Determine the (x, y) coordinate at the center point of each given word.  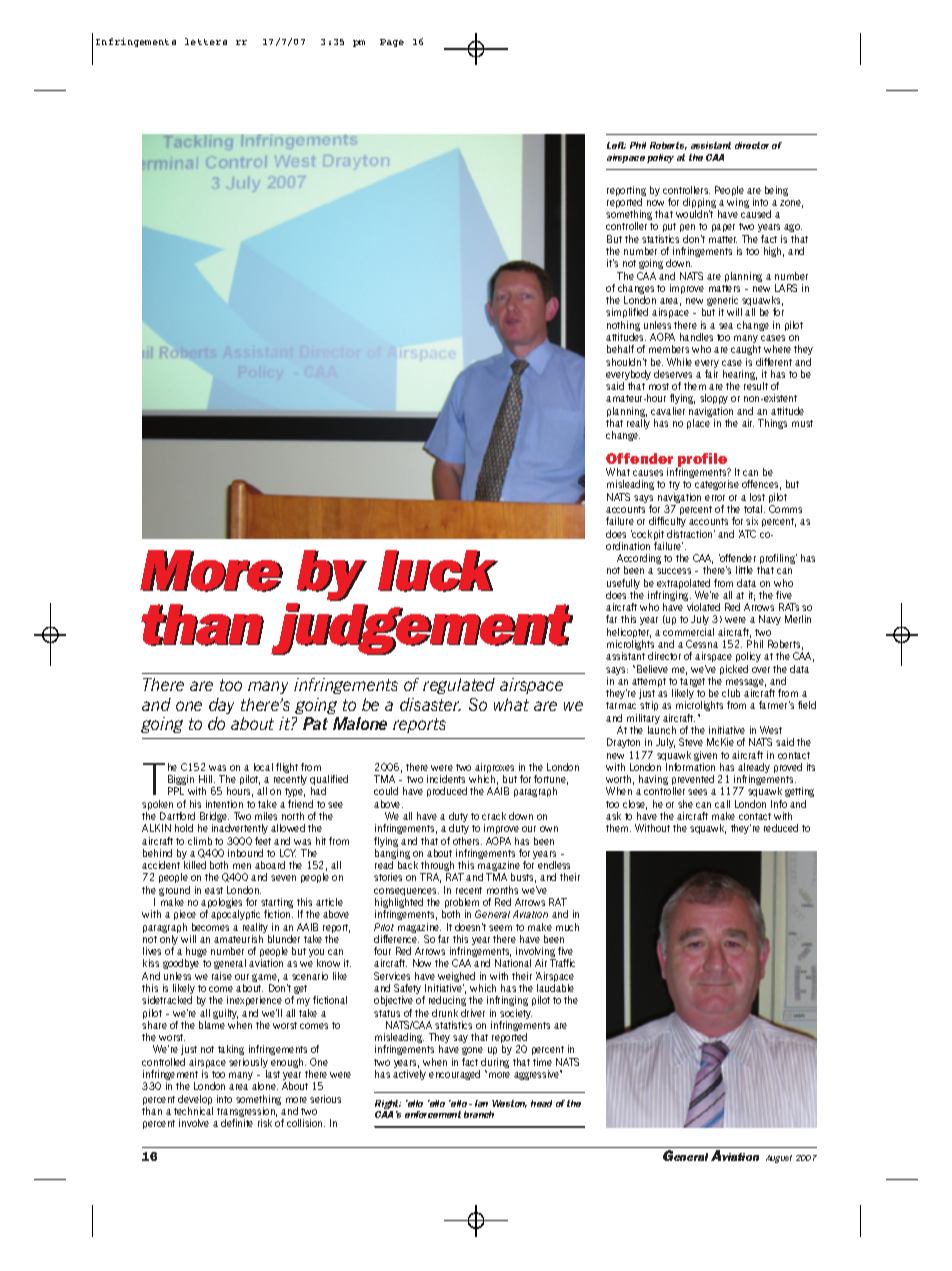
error (715, 498)
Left (616, 145)
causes (648, 473)
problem (462, 904)
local (263, 767)
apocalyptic (235, 915)
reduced (781, 828)
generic (723, 302)
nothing (623, 327)
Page (392, 43)
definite (237, 1123)
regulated (459, 686)
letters (206, 41)
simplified (627, 313)
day (221, 706)
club (731, 693)
